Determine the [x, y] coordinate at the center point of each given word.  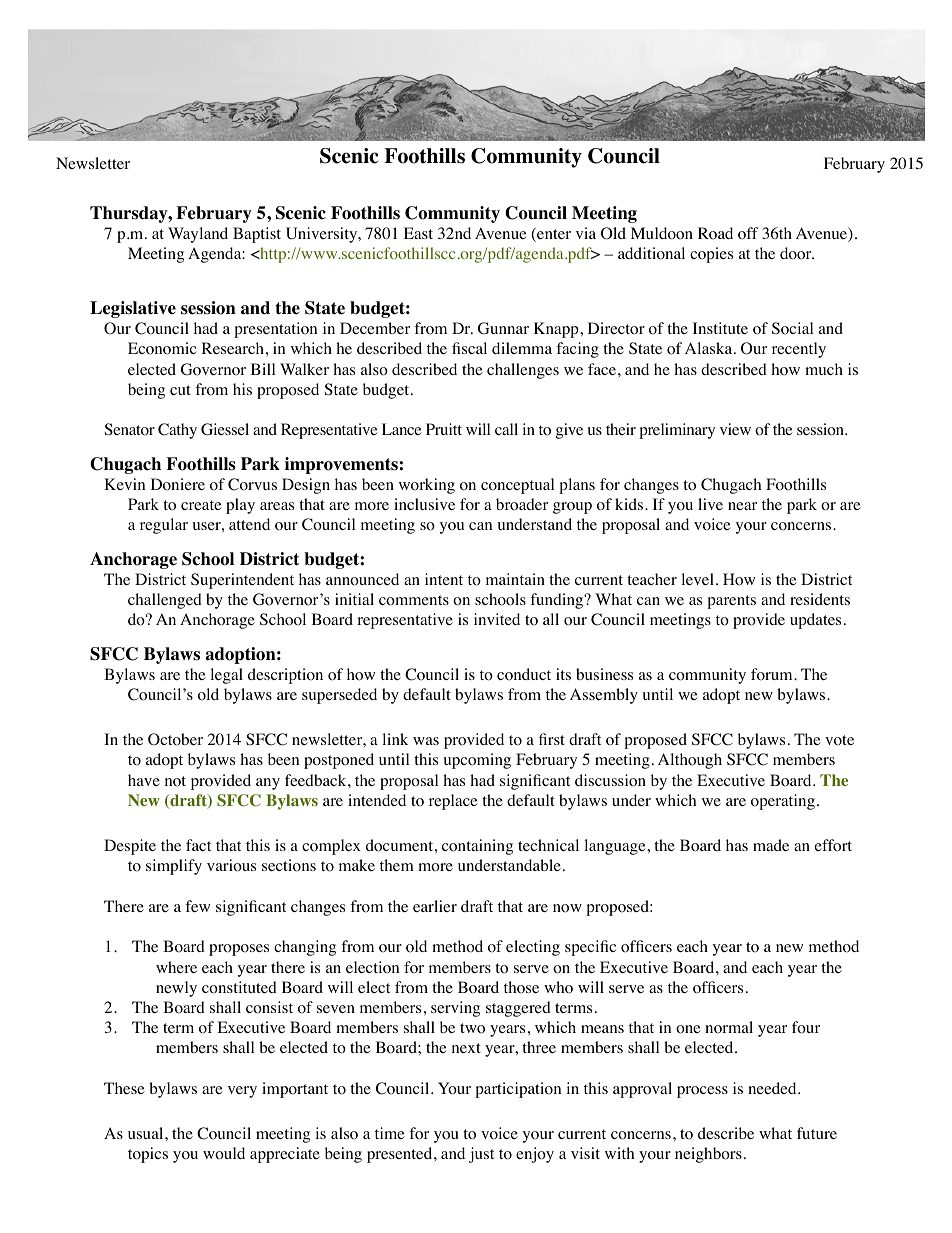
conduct [524, 674]
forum [773, 674]
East [418, 233]
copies [711, 255]
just [481, 1155]
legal [227, 676]
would [224, 1153]
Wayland [198, 235]
